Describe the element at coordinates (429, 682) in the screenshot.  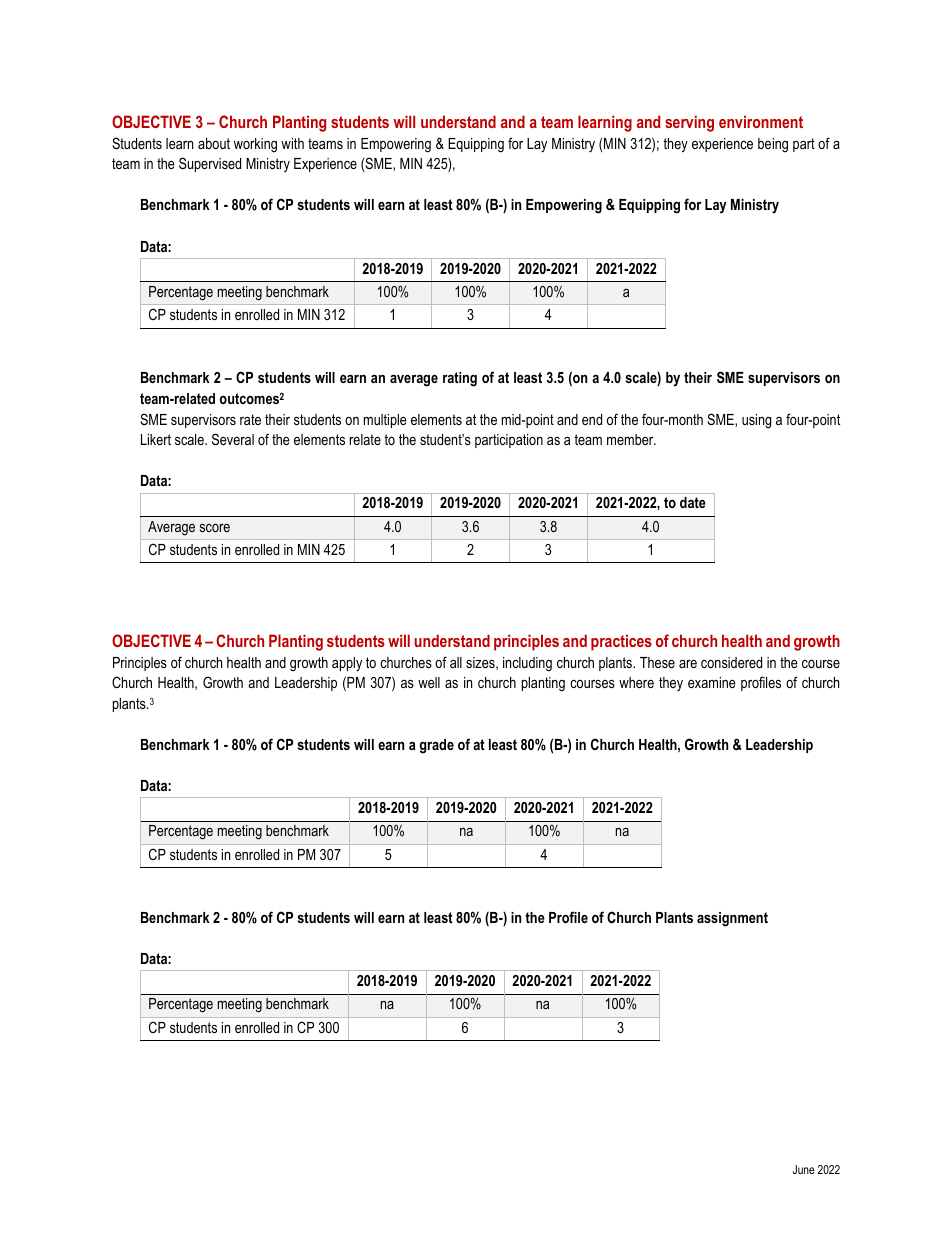
I see `well` at that location.
